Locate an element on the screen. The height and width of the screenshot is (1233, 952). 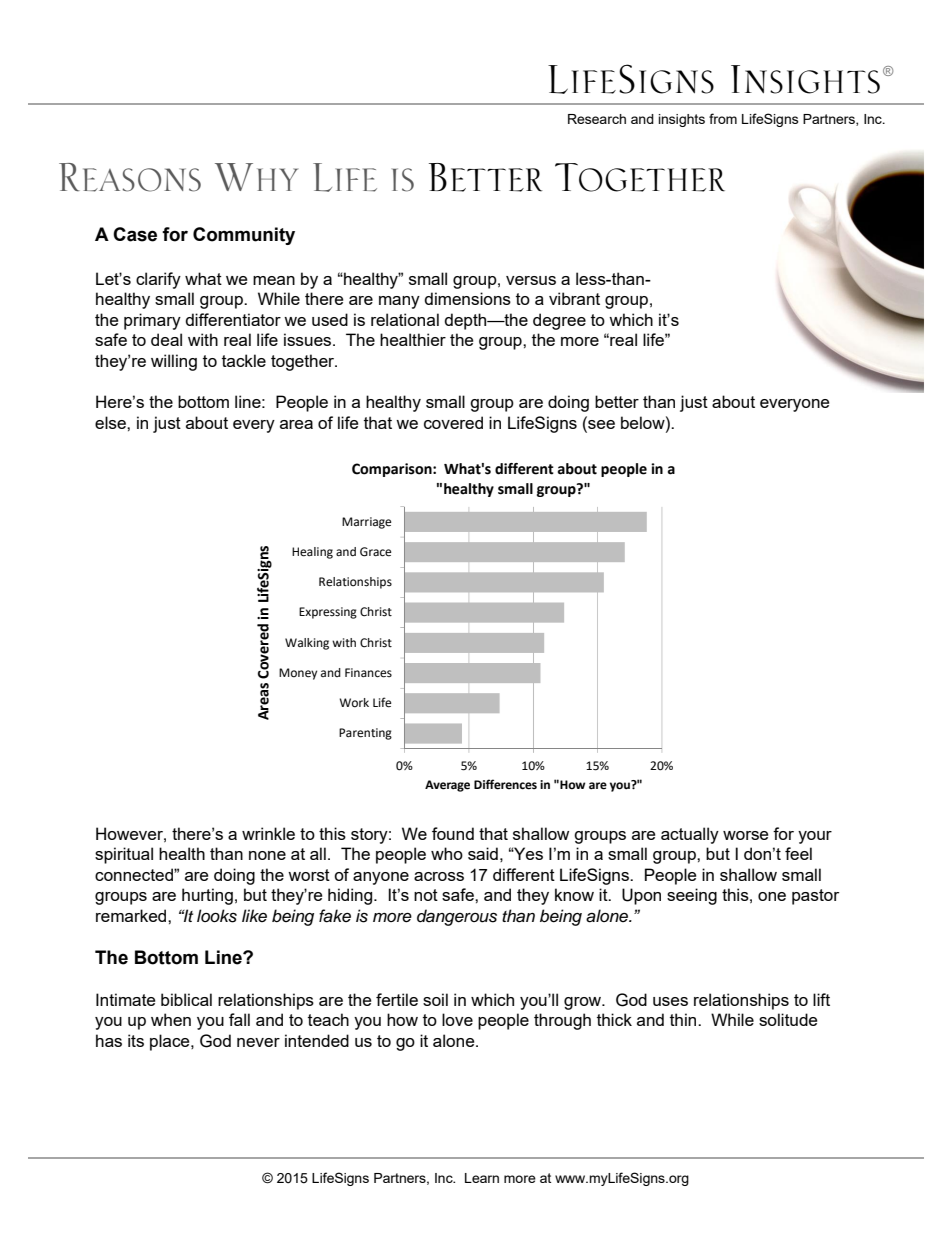
seeing is located at coordinates (692, 896).
